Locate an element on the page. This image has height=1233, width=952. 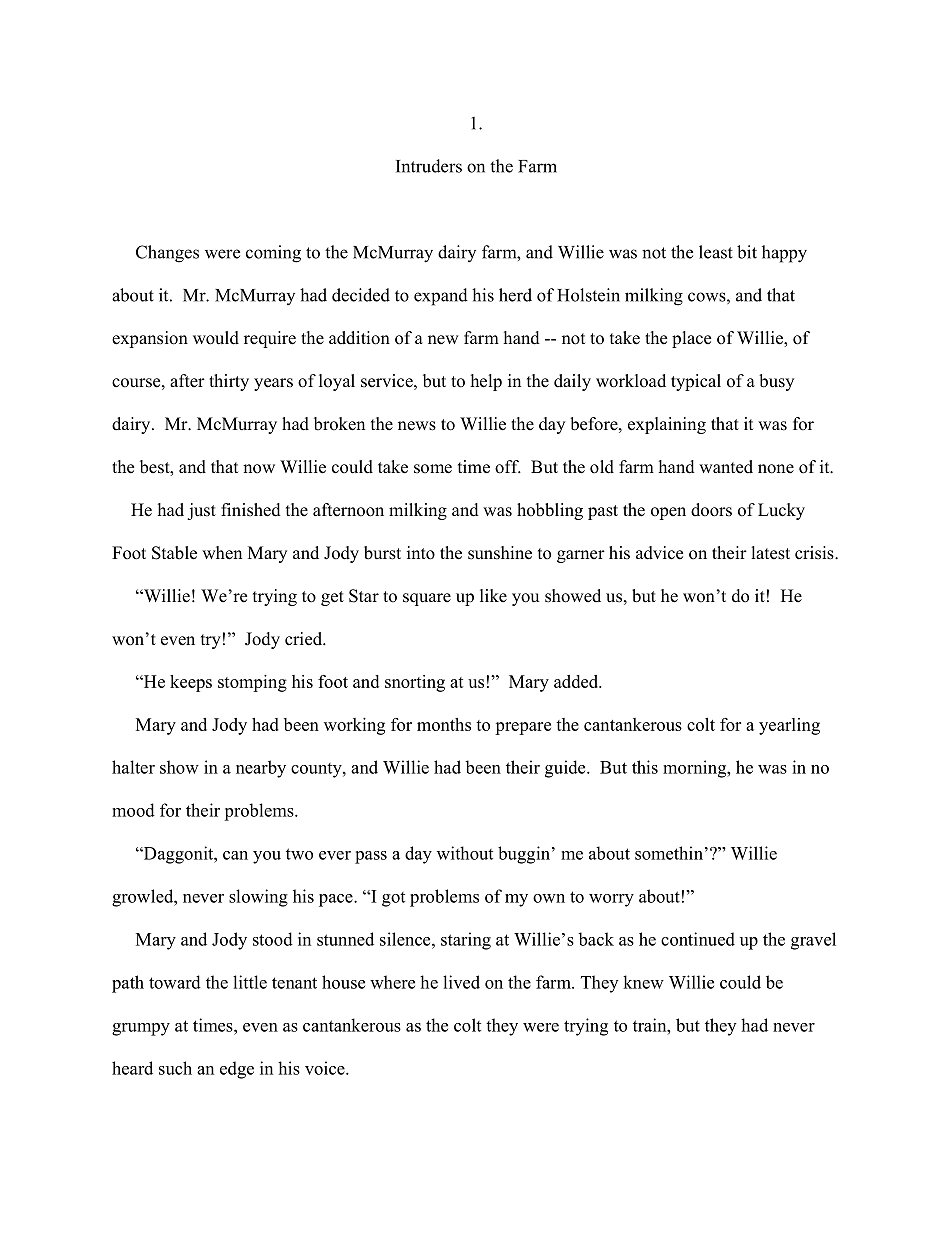
Changes is located at coordinates (167, 254).
